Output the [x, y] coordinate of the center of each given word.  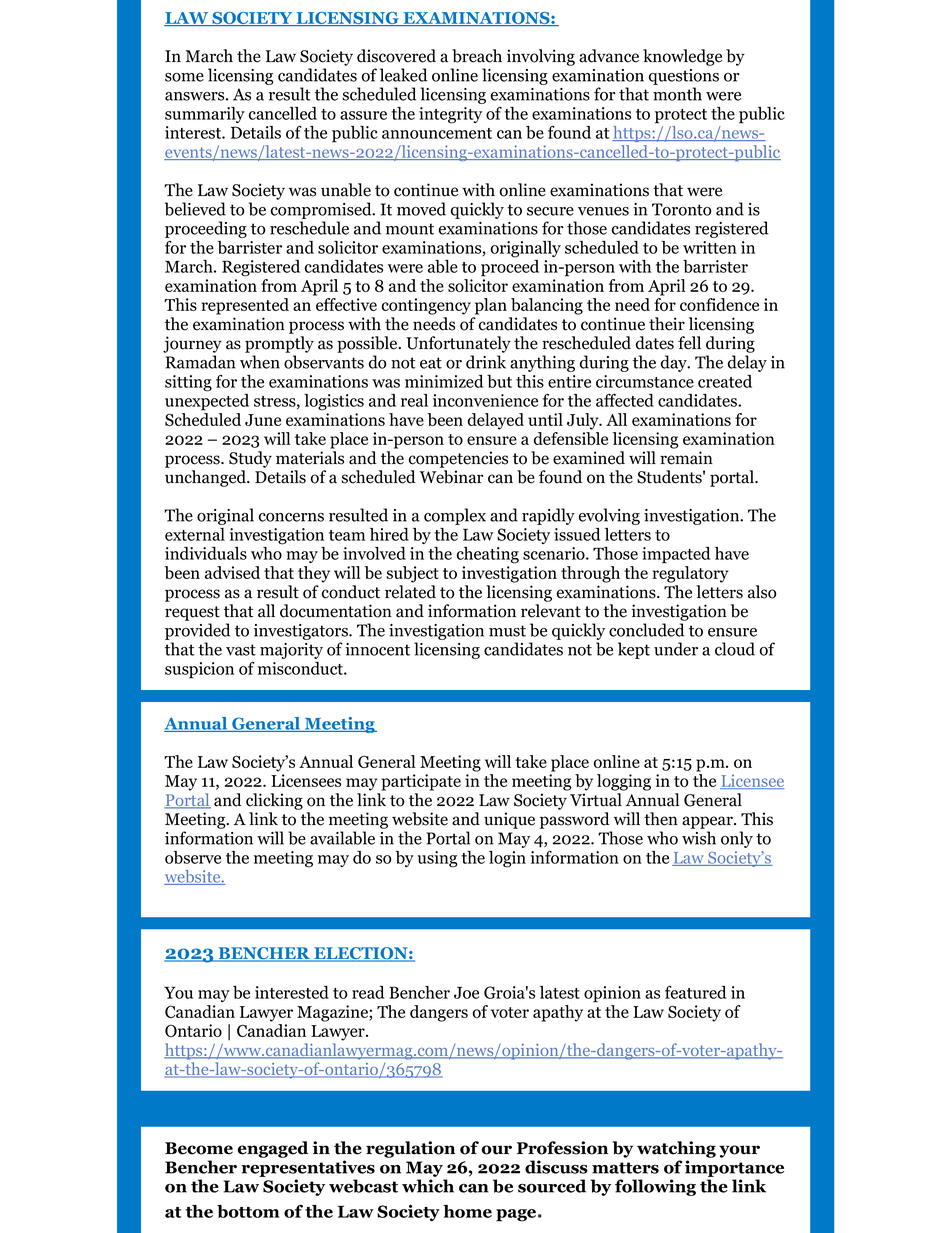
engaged [273, 1149]
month [677, 94]
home [467, 1211]
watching [676, 1149]
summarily [205, 115]
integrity [450, 115]
